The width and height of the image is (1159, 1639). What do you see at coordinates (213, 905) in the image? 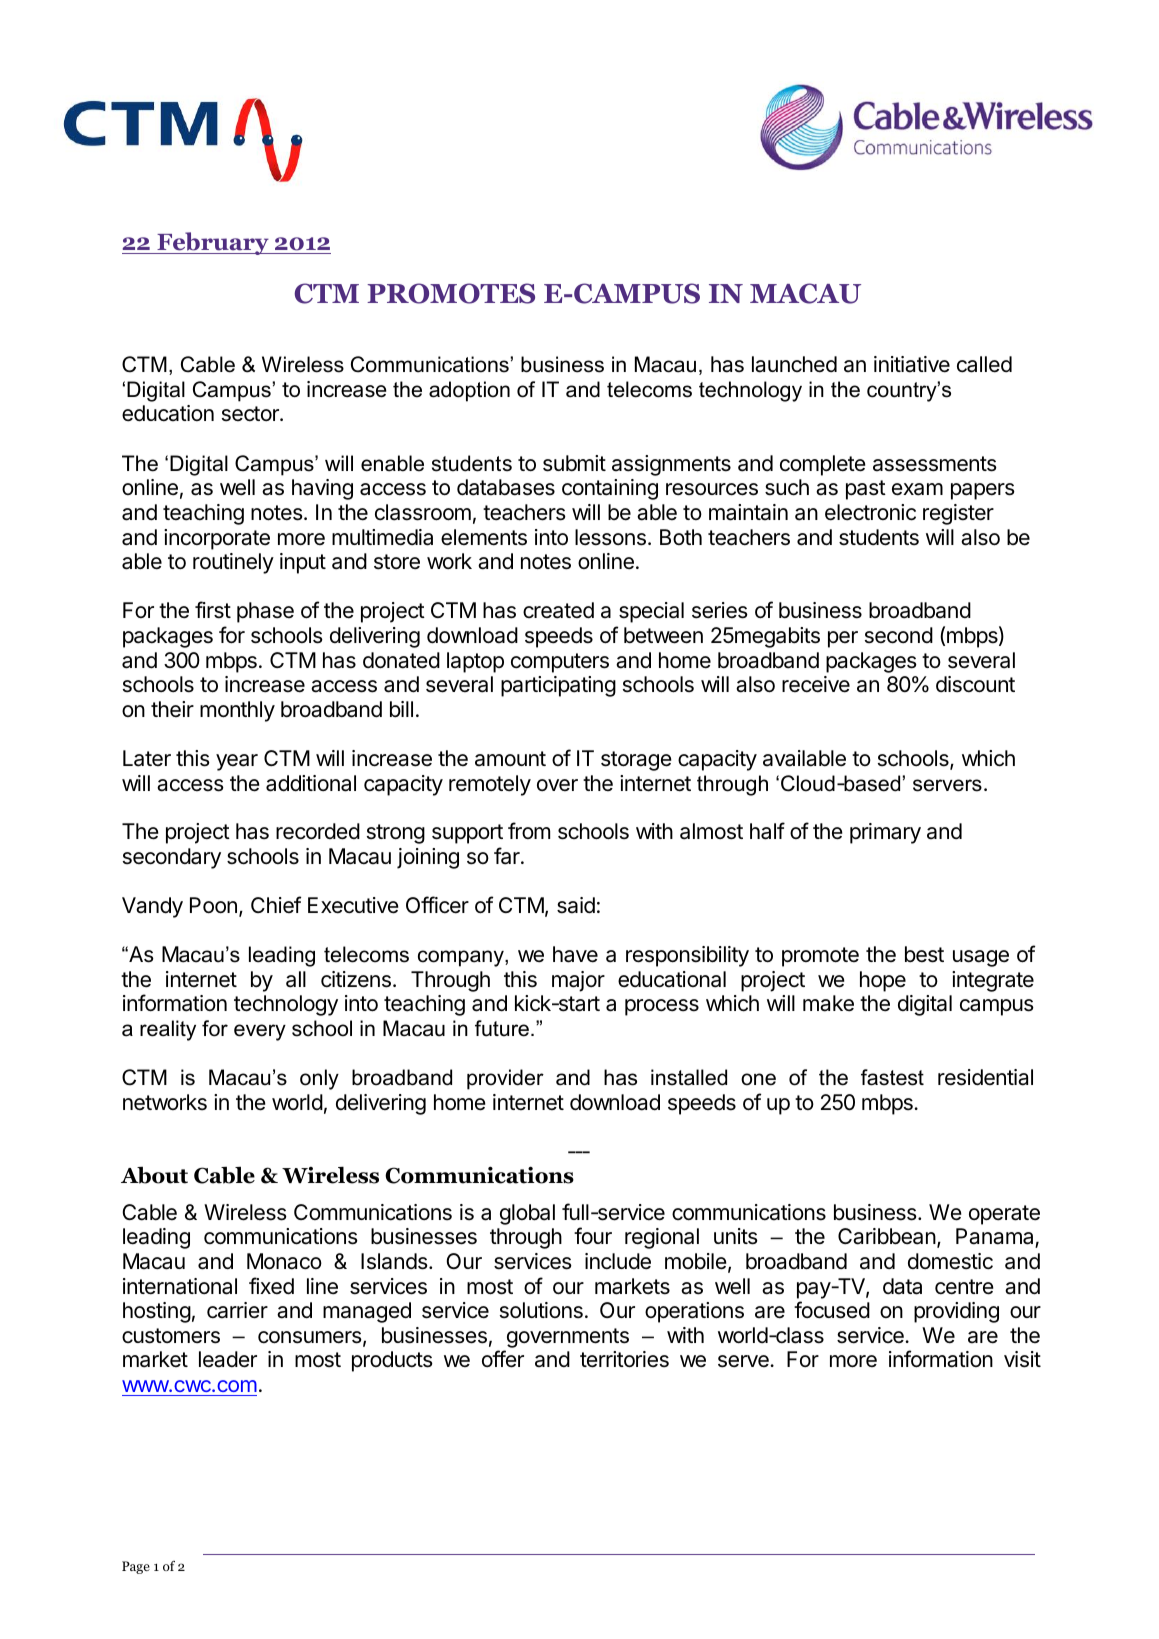
I see `Poon` at bounding box center [213, 905].
